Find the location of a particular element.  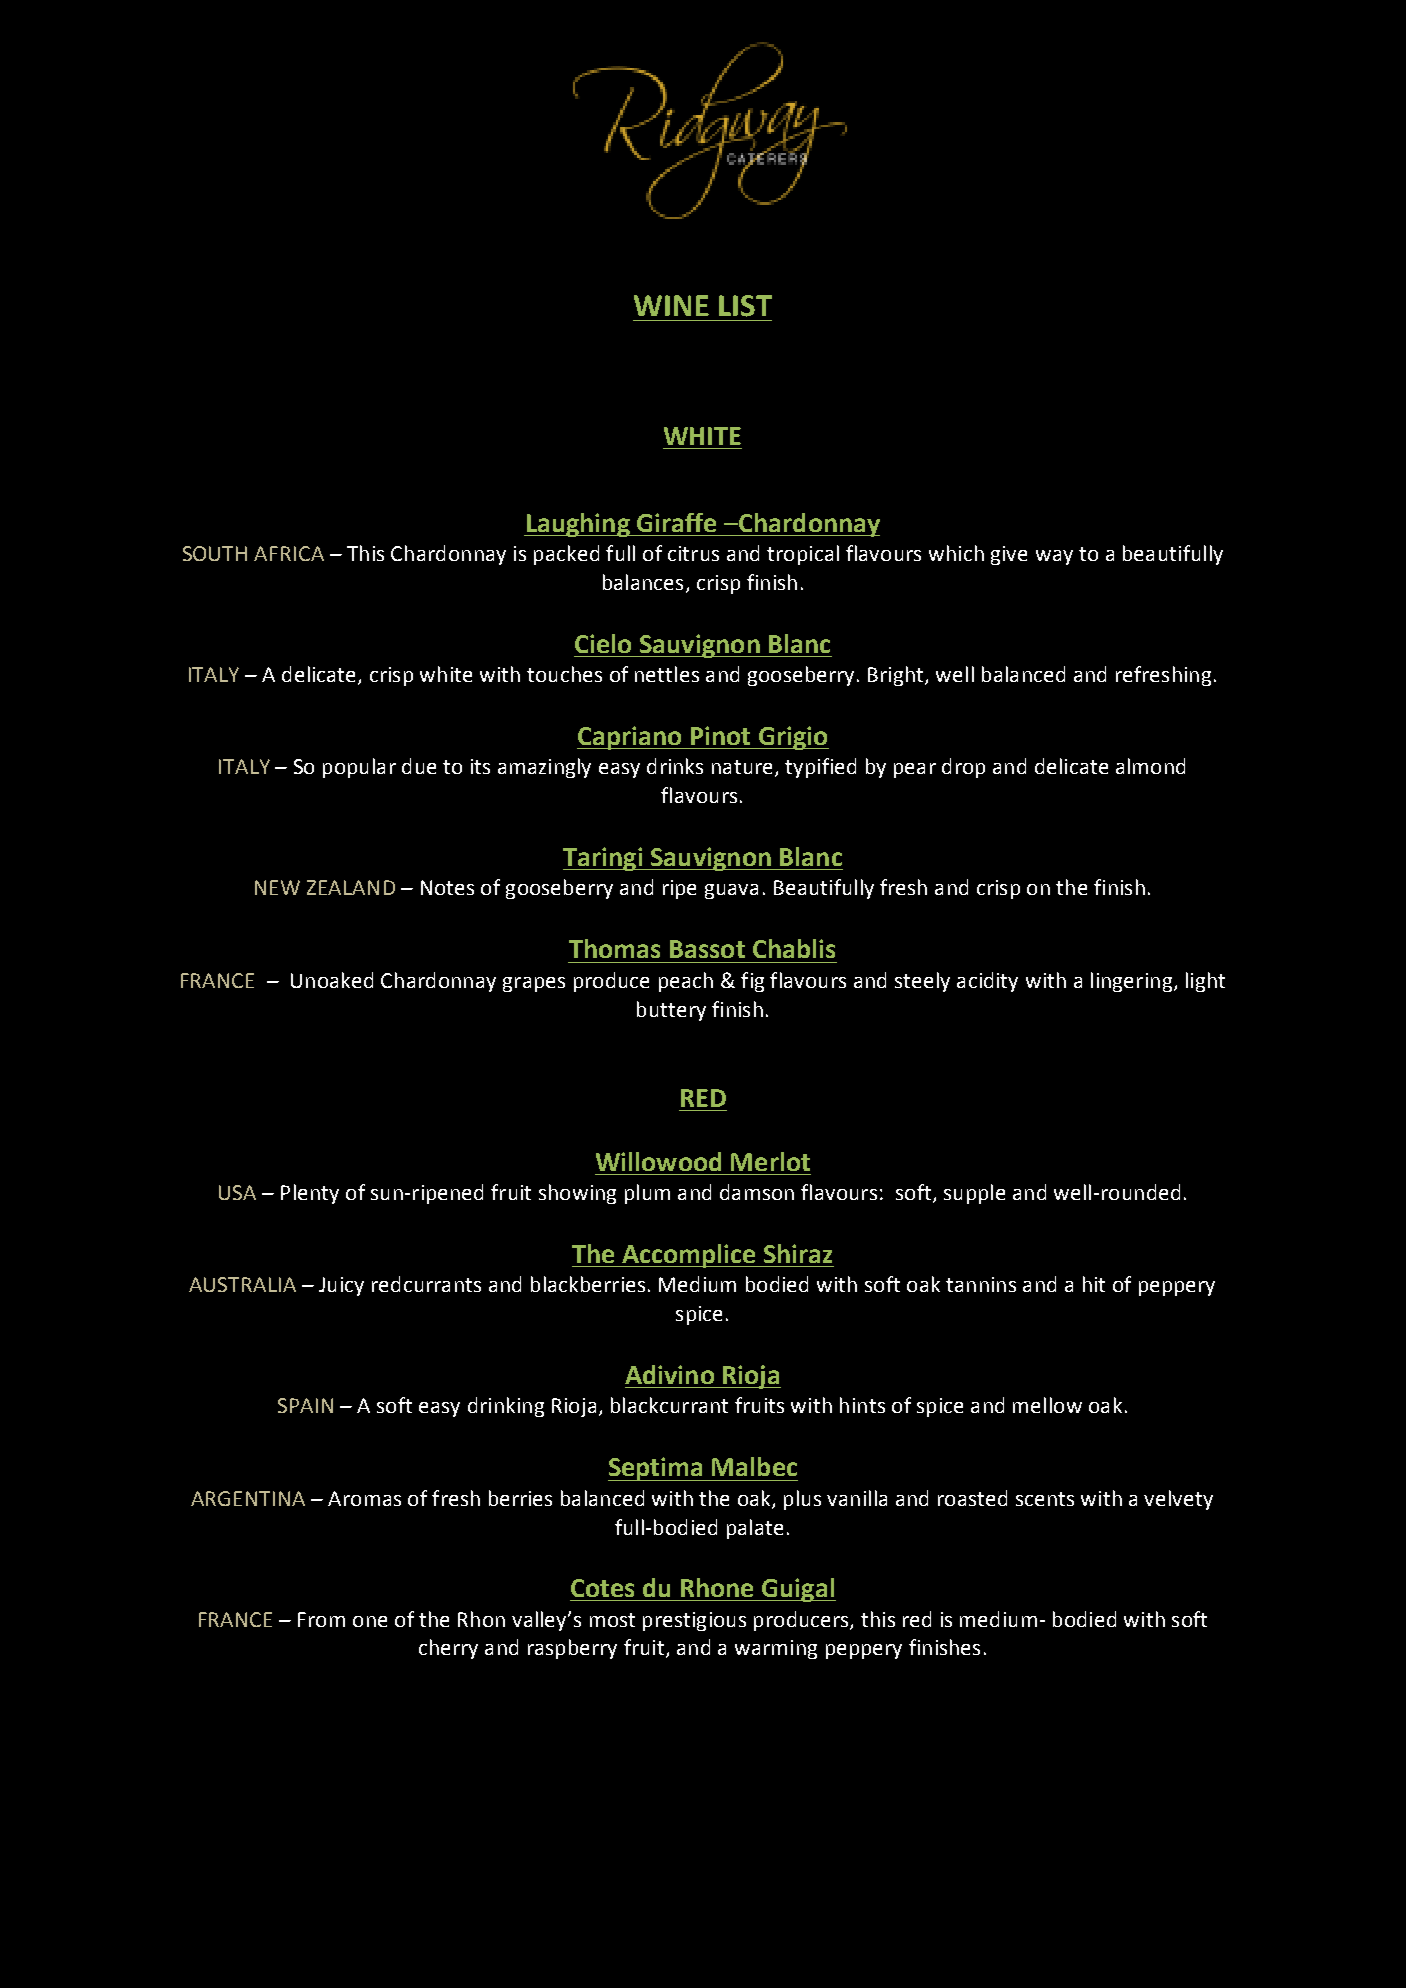

peach is located at coordinates (686, 982).
